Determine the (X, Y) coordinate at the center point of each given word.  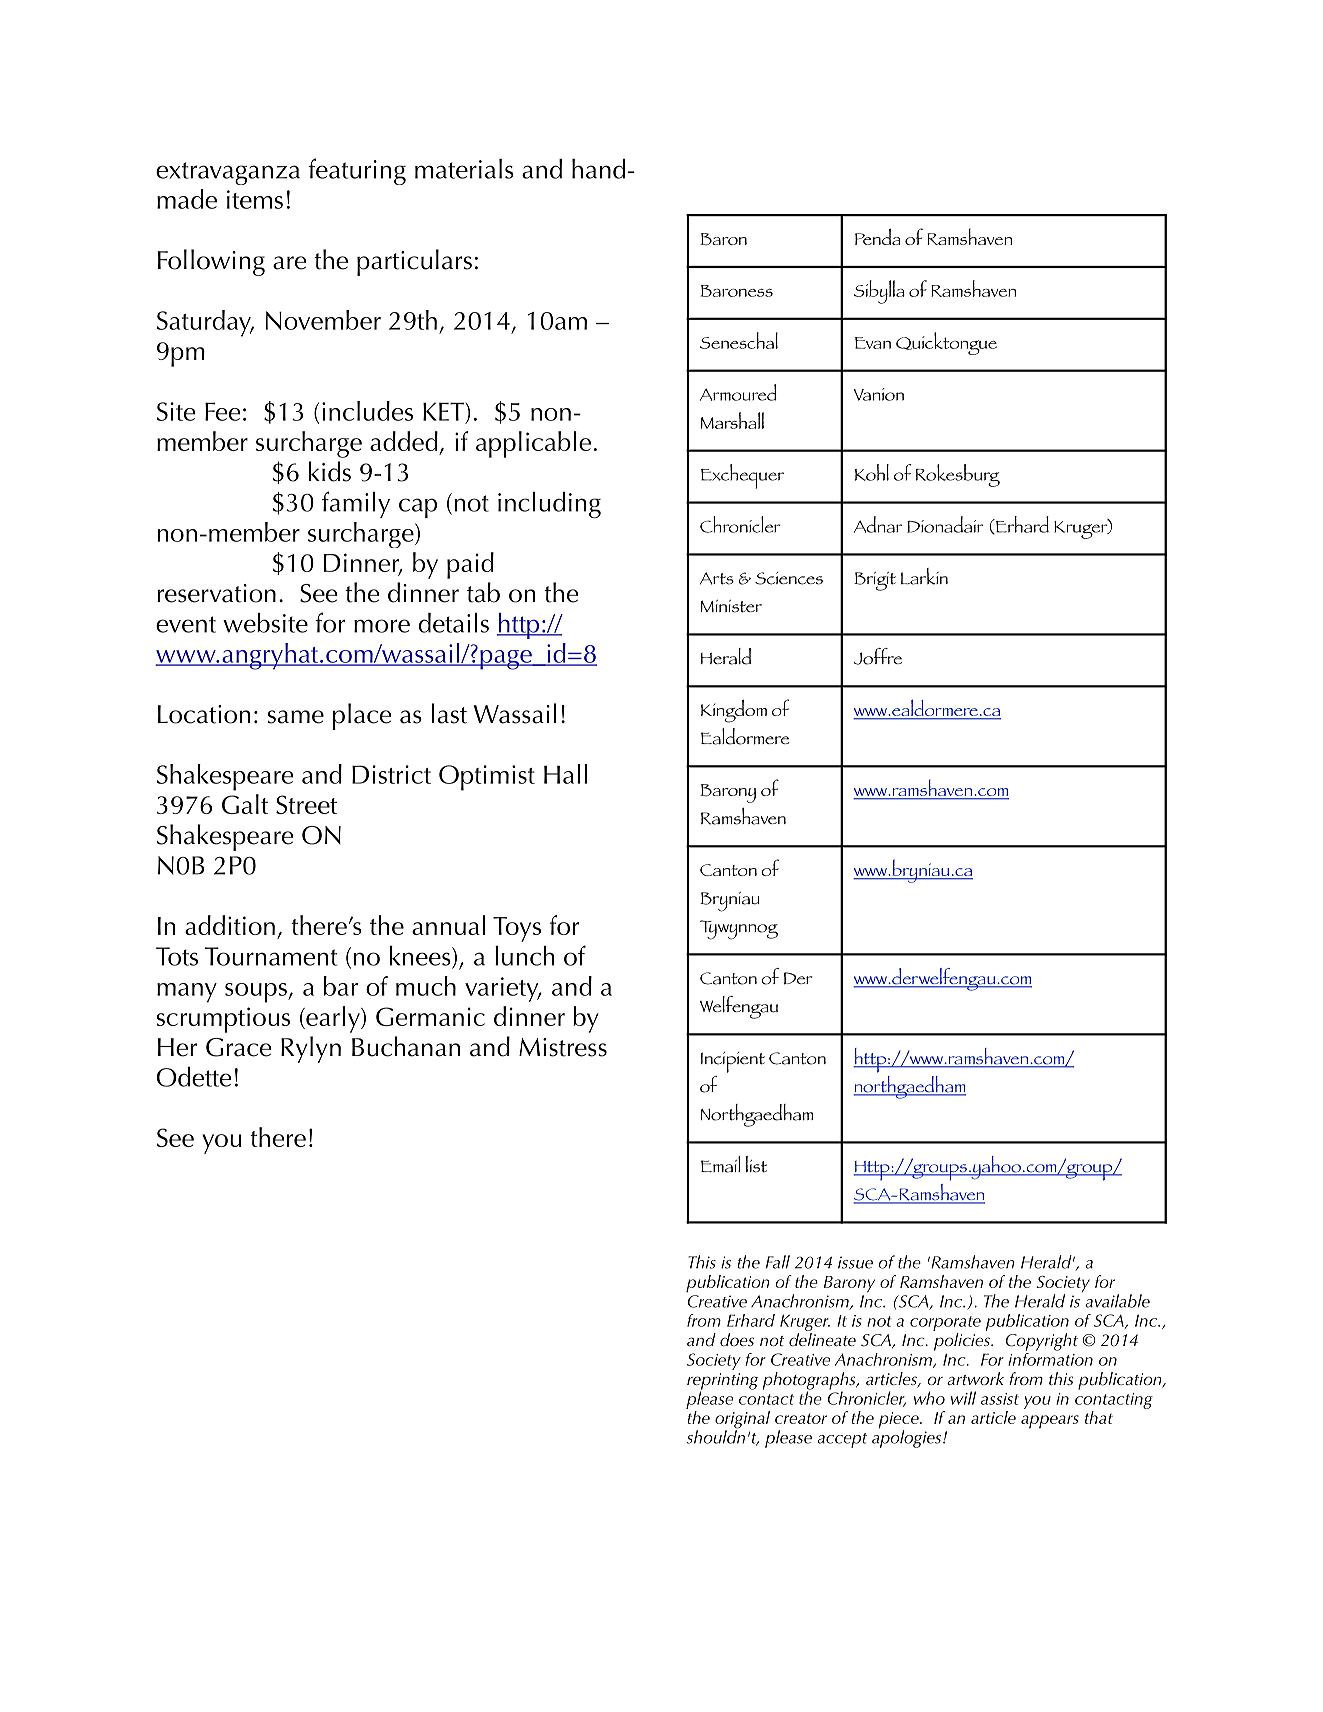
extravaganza (228, 173)
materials (464, 169)
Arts (717, 578)
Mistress (563, 1047)
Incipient (733, 1062)
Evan (873, 343)
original (742, 1421)
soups (257, 993)
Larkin (924, 576)
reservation (216, 593)
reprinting (723, 1382)
